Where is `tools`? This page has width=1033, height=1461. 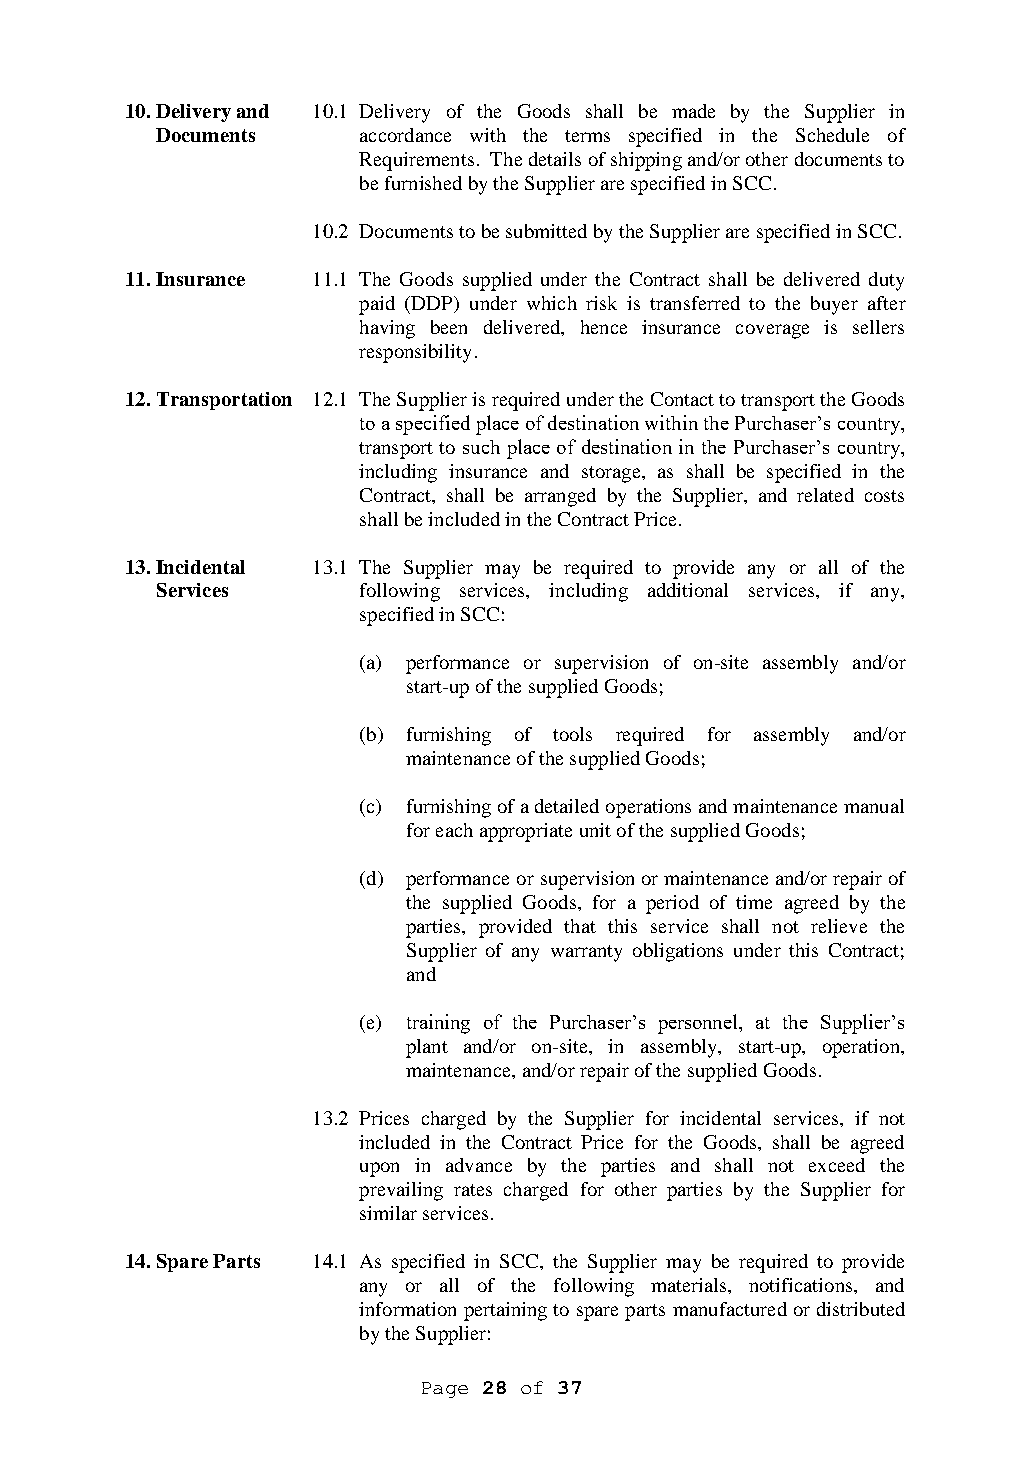
tools is located at coordinates (572, 734).
